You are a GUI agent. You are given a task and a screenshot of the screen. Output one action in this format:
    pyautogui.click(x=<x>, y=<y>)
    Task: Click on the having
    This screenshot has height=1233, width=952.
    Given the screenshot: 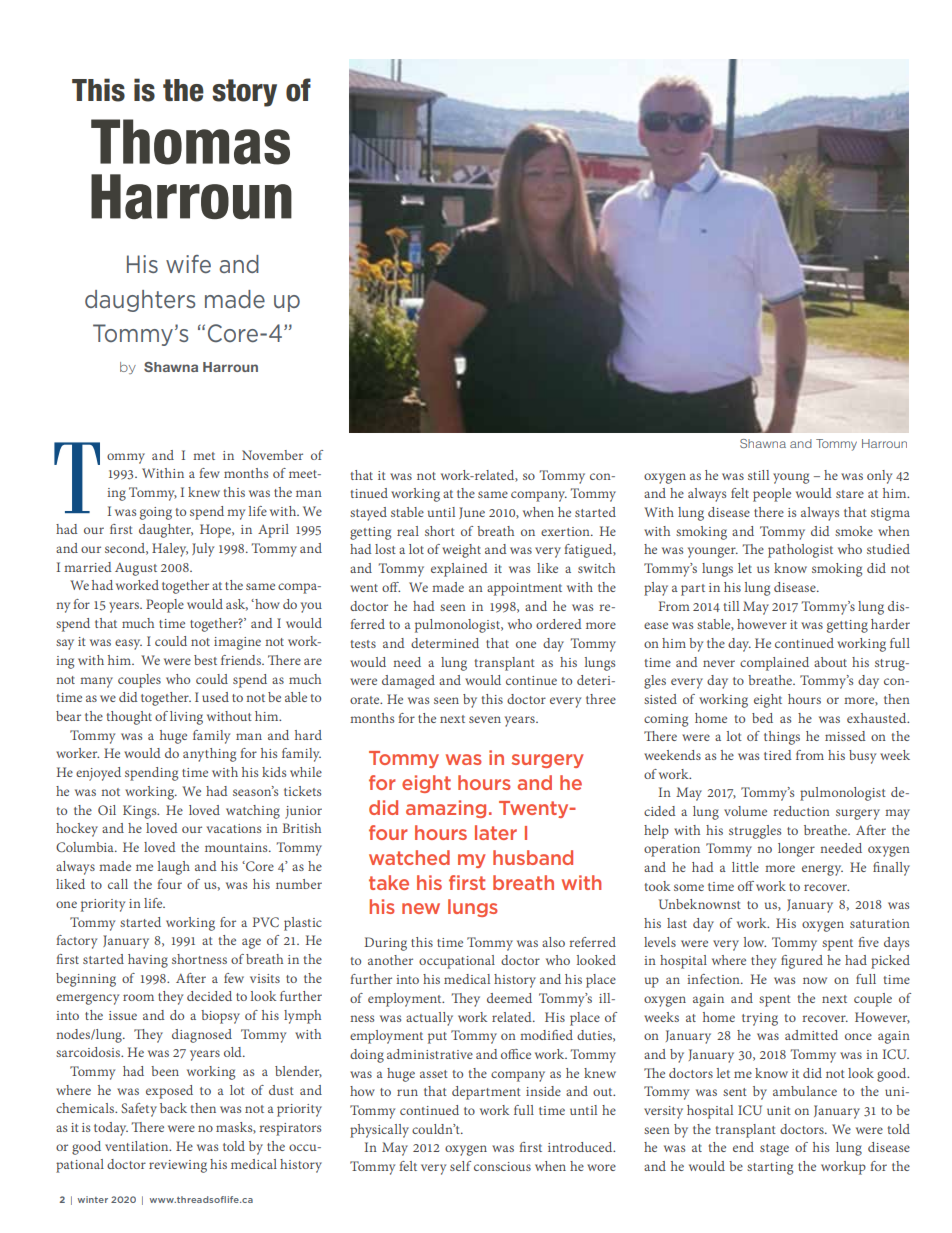 What is the action you would take?
    pyautogui.click(x=148, y=961)
